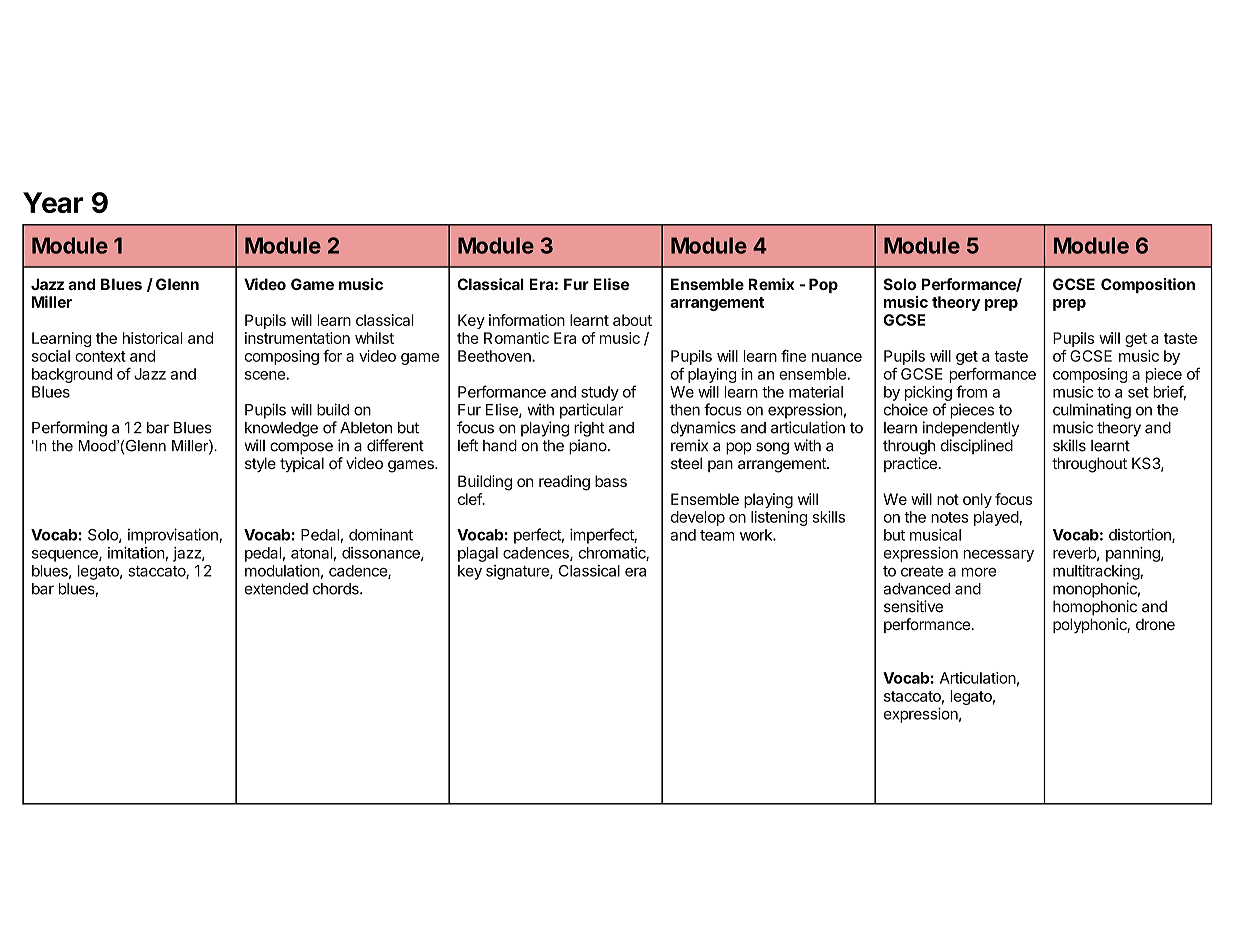 The image size is (1233, 952). Describe the element at coordinates (1095, 608) in the page. I see `homophonic` at that location.
